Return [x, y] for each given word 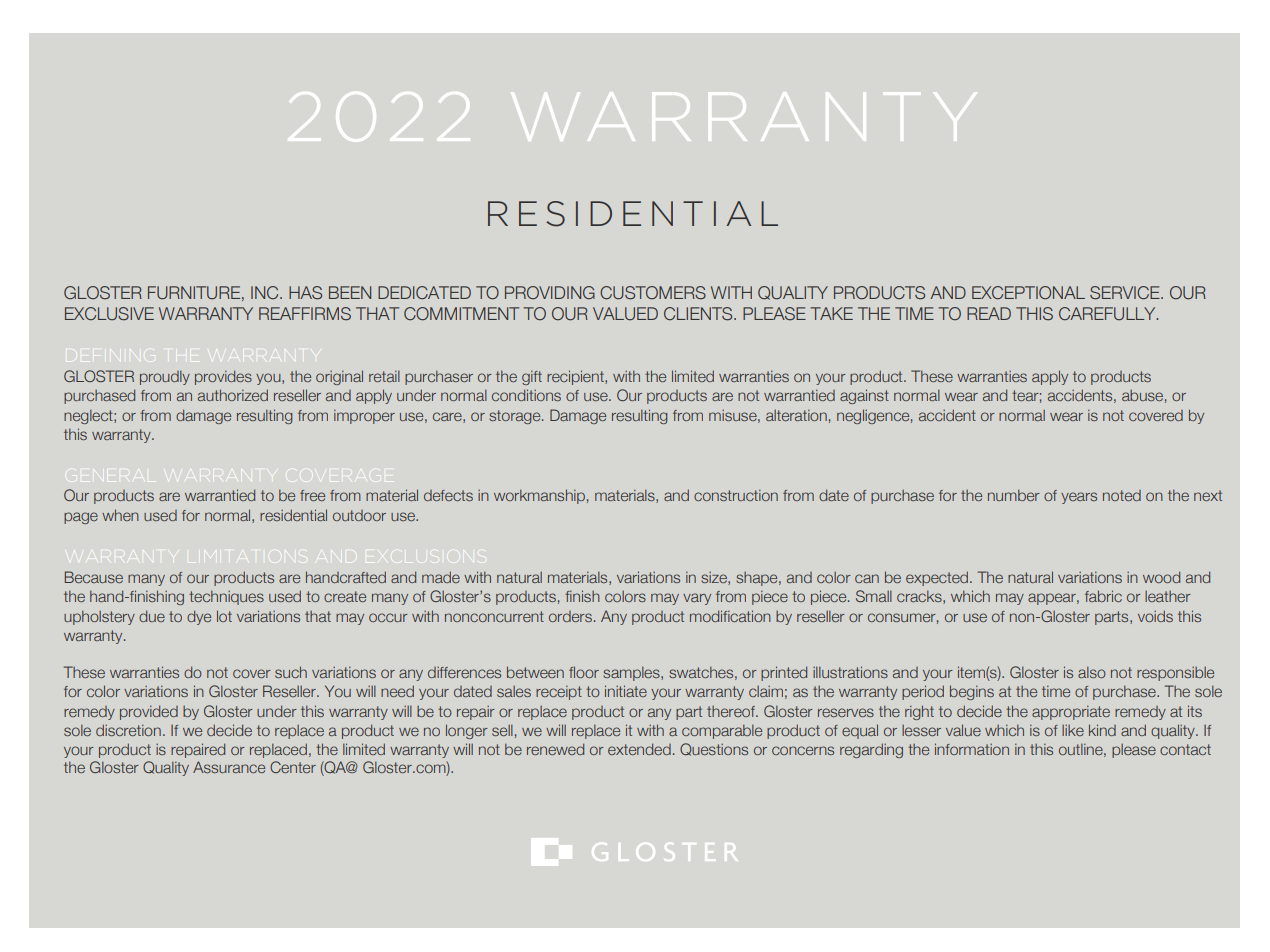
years [1079, 498]
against [864, 396]
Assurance [229, 767]
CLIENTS [699, 314]
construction [736, 495]
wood [1161, 577]
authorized [233, 395]
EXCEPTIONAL [1028, 293]
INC [266, 292]
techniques [226, 597]
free [312, 495]
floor [584, 672]
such [291, 672]
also [1092, 672]
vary [697, 599]
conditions [526, 395]
